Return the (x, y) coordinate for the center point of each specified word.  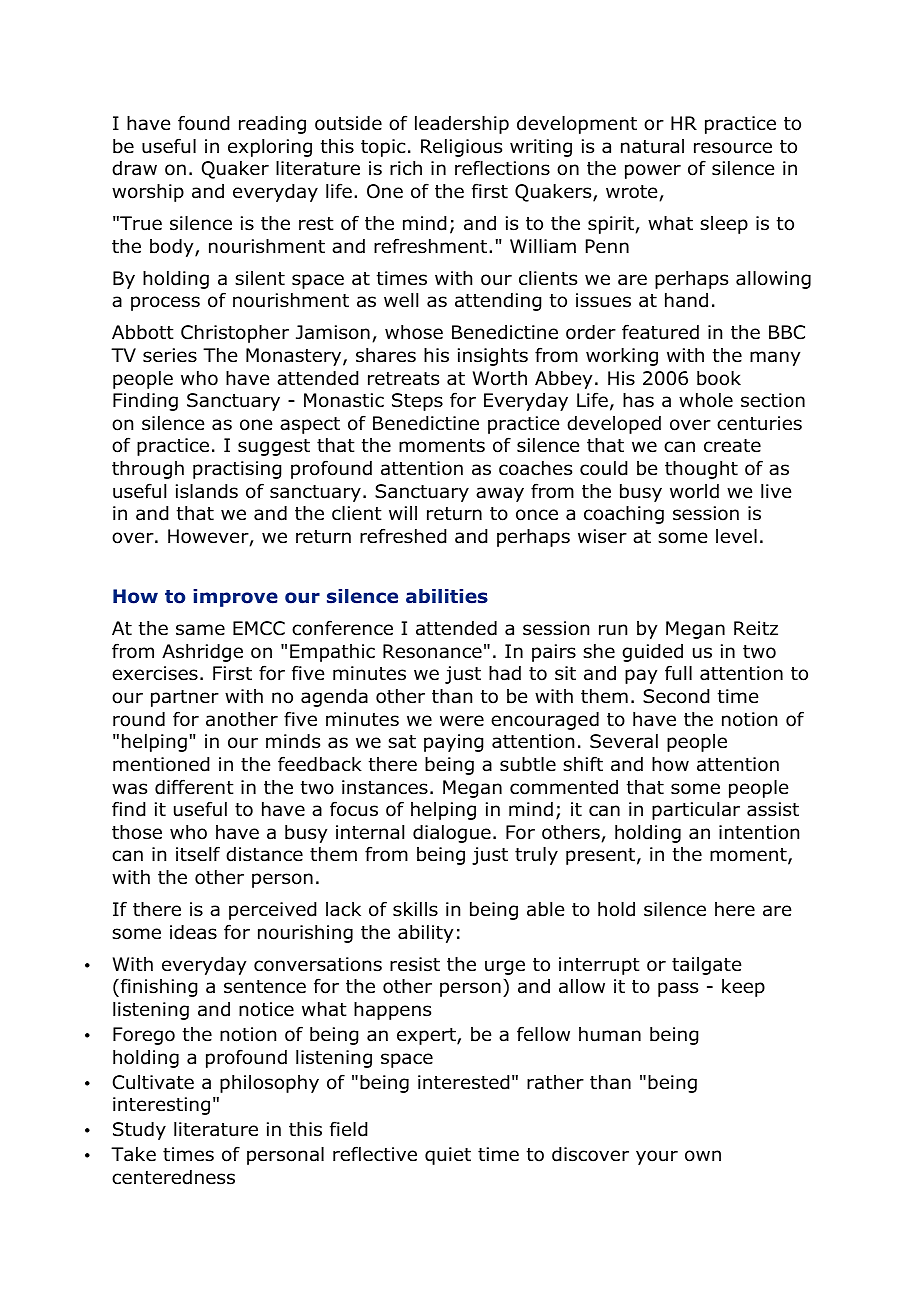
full (678, 673)
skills (415, 909)
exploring (270, 148)
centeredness (173, 1177)
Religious (461, 148)
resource (733, 148)
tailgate (706, 966)
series (170, 355)
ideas (193, 932)
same (200, 630)
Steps (417, 402)
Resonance (432, 651)
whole (706, 400)
